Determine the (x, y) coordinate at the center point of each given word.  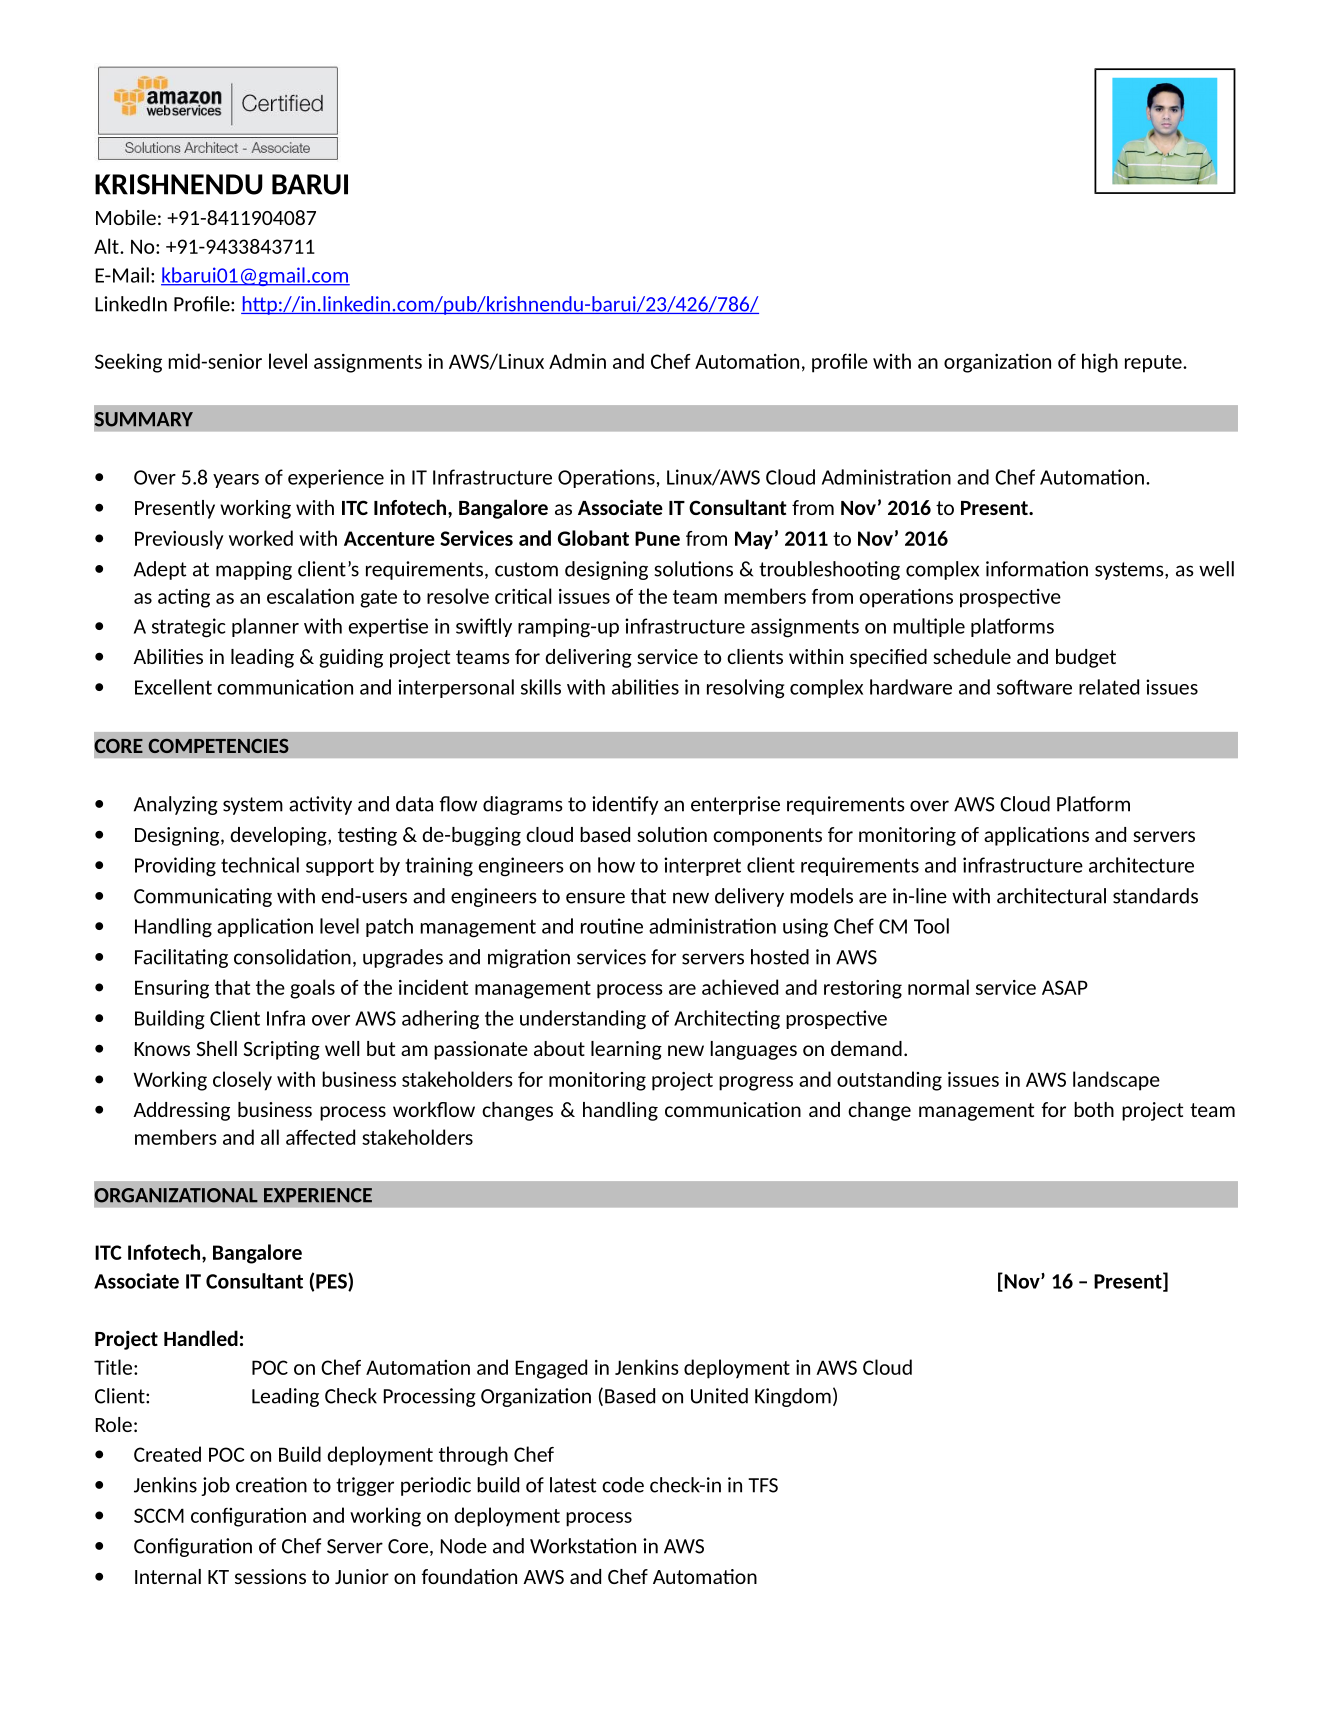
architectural (1051, 896)
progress (756, 1083)
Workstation (583, 1546)
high (1100, 363)
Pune (657, 538)
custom (526, 569)
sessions (270, 1576)
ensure (595, 898)
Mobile (126, 217)
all (270, 1137)
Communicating (203, 897)
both (1094, 1109)
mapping (254, 570)
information (1037, 569)
